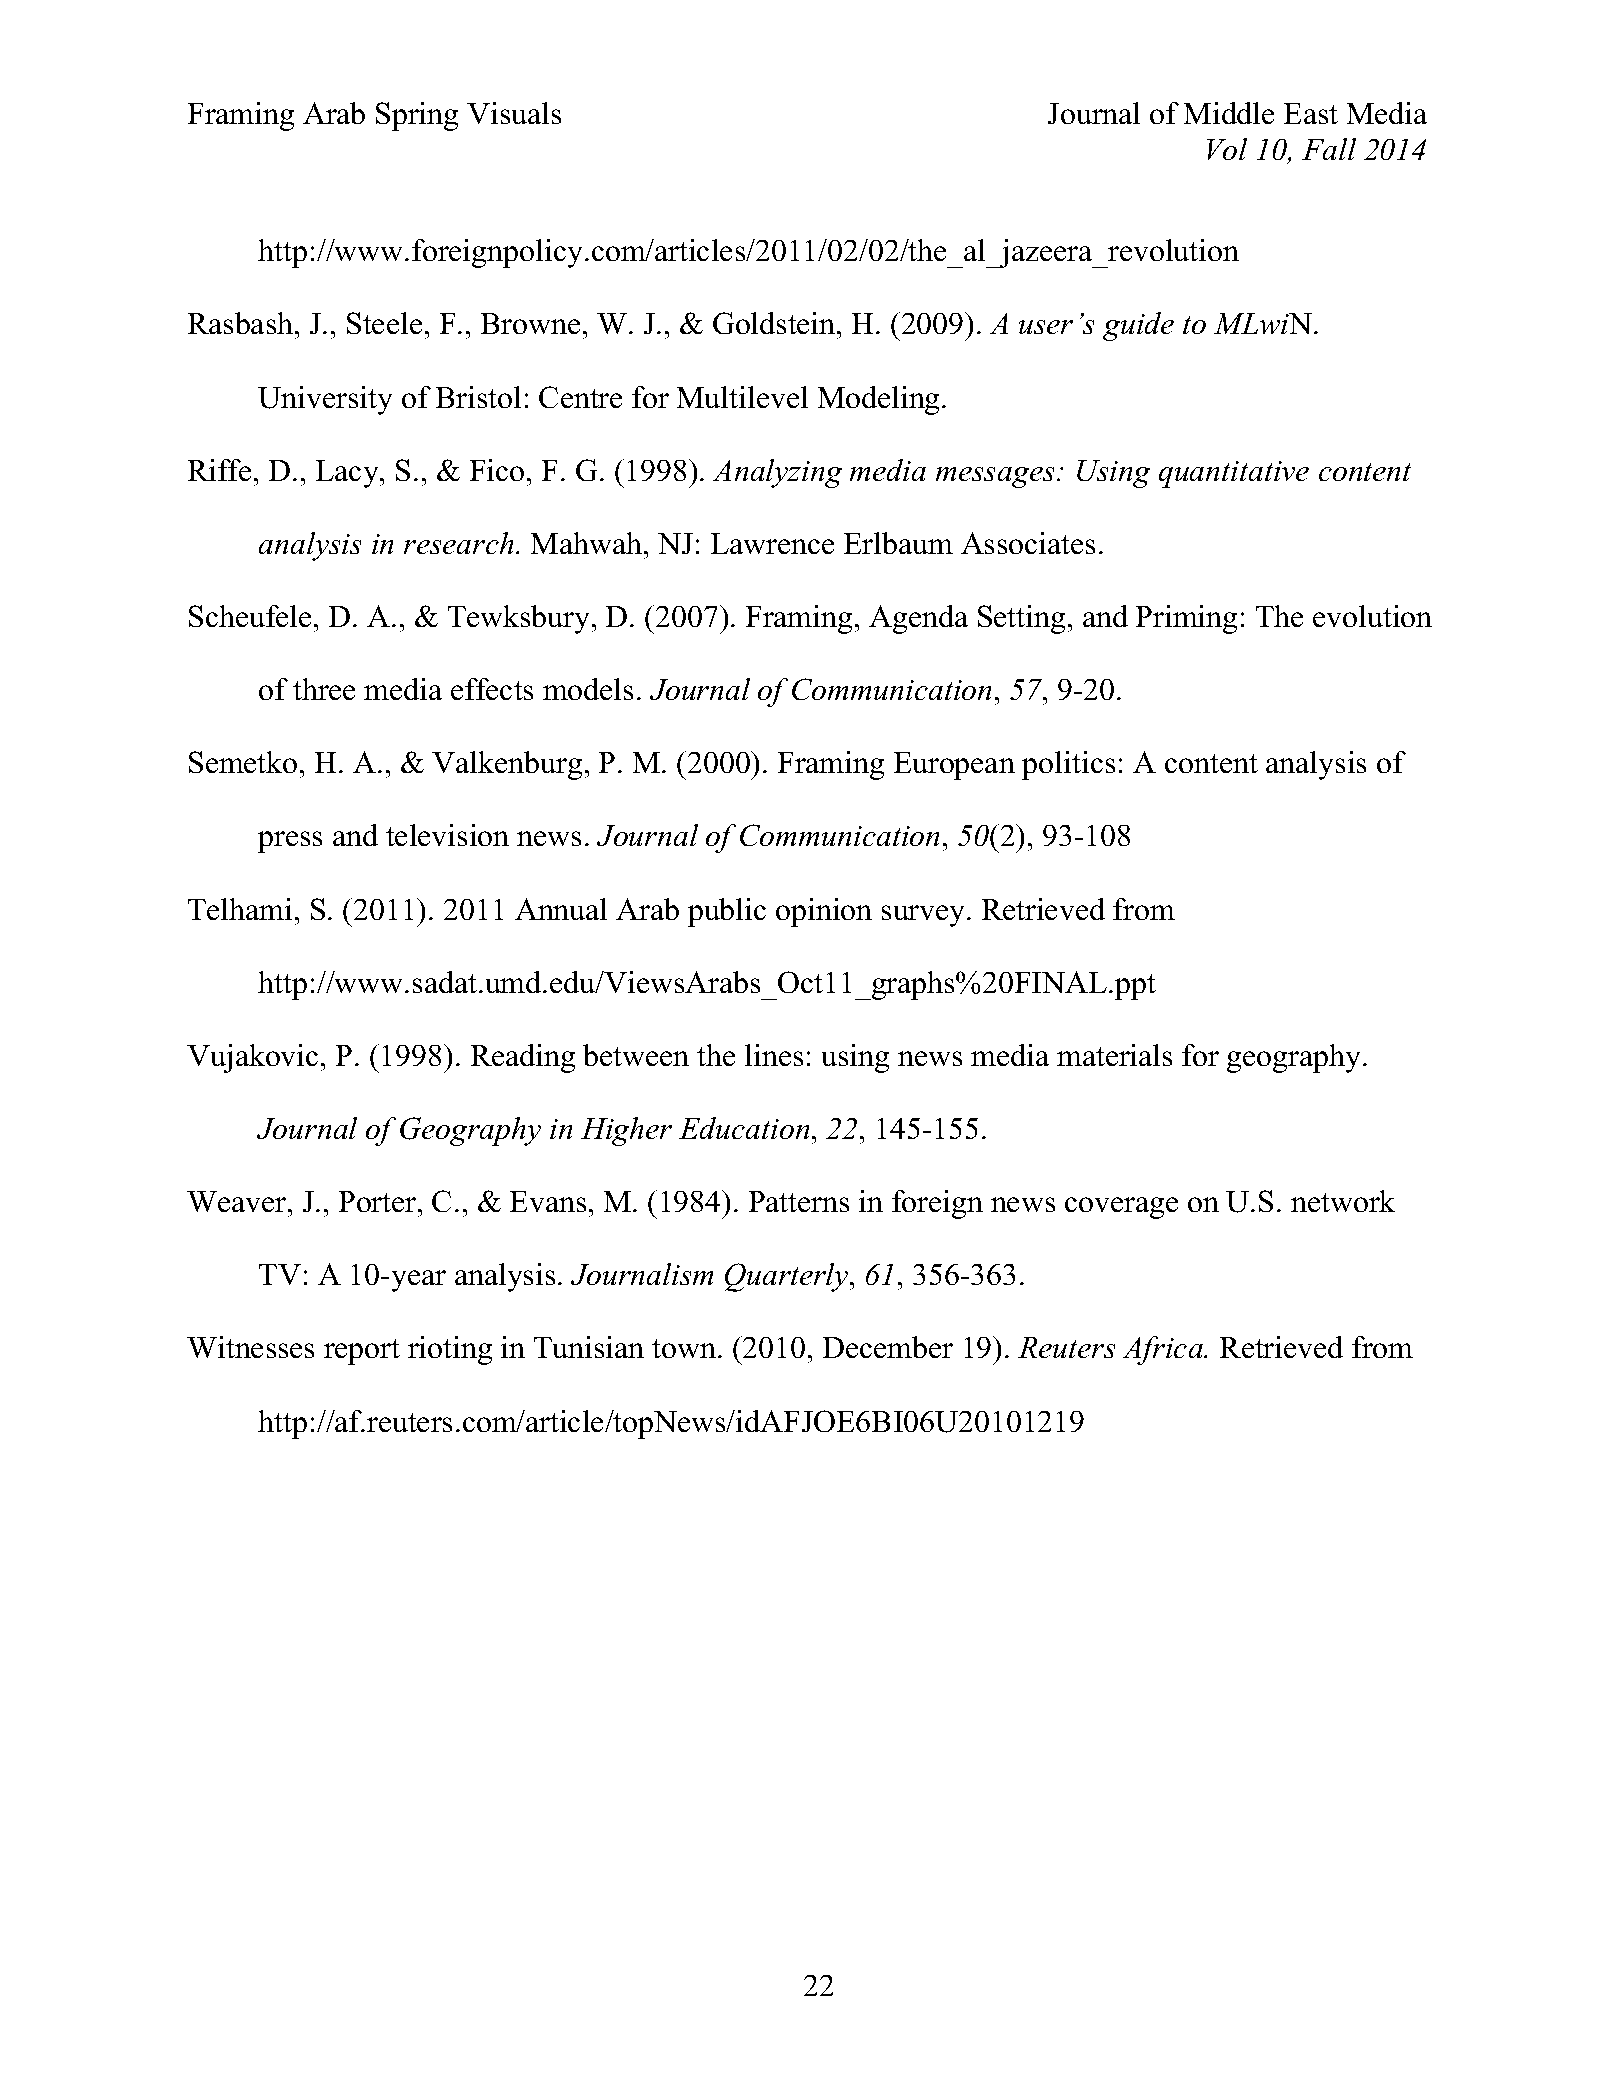 The image size is (1622, 2099). Describe the element at coordinates (458, 543) in the screenshot. I see `research` at that location.
